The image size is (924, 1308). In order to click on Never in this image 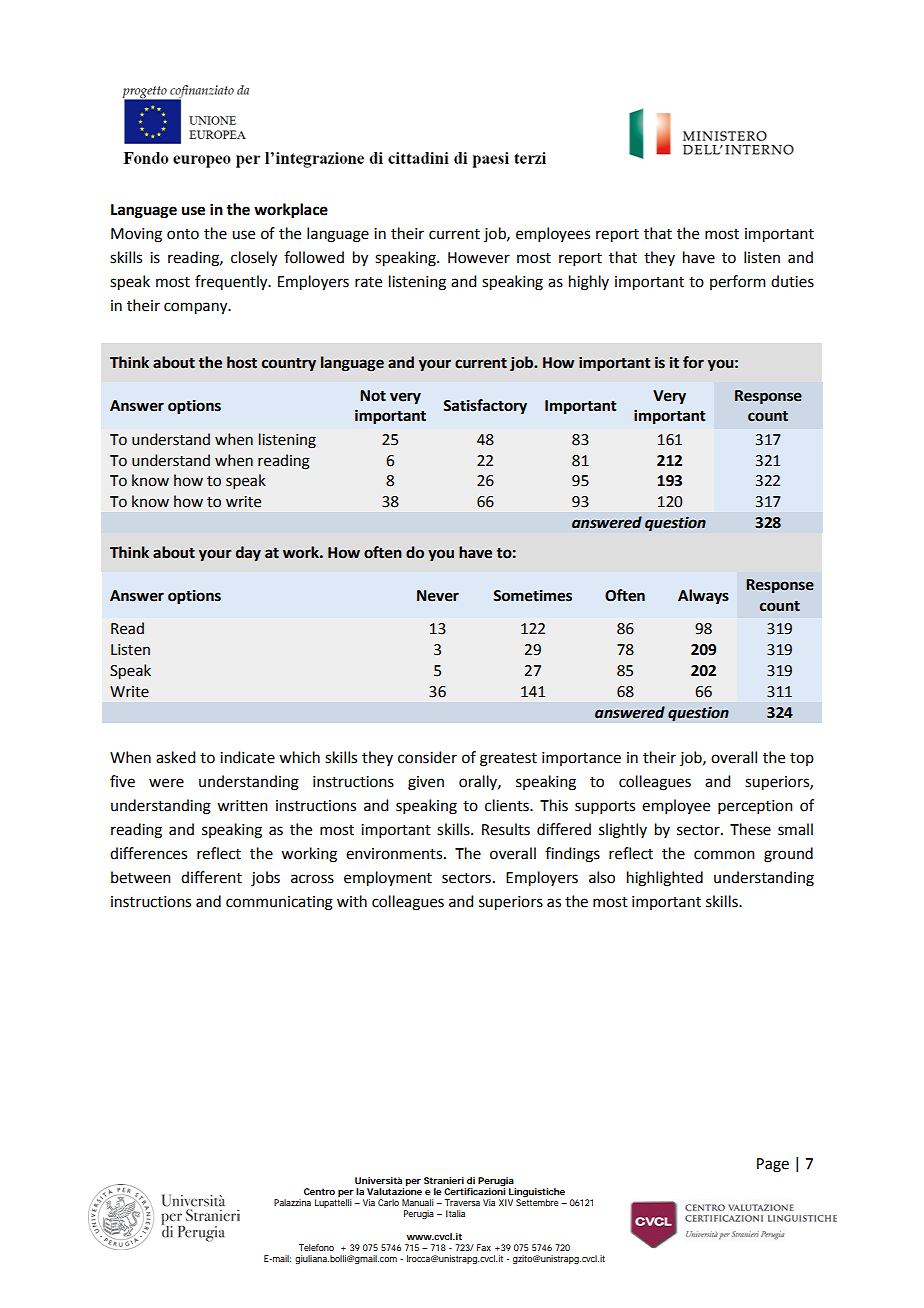, I will do `click(438, 596)`.
